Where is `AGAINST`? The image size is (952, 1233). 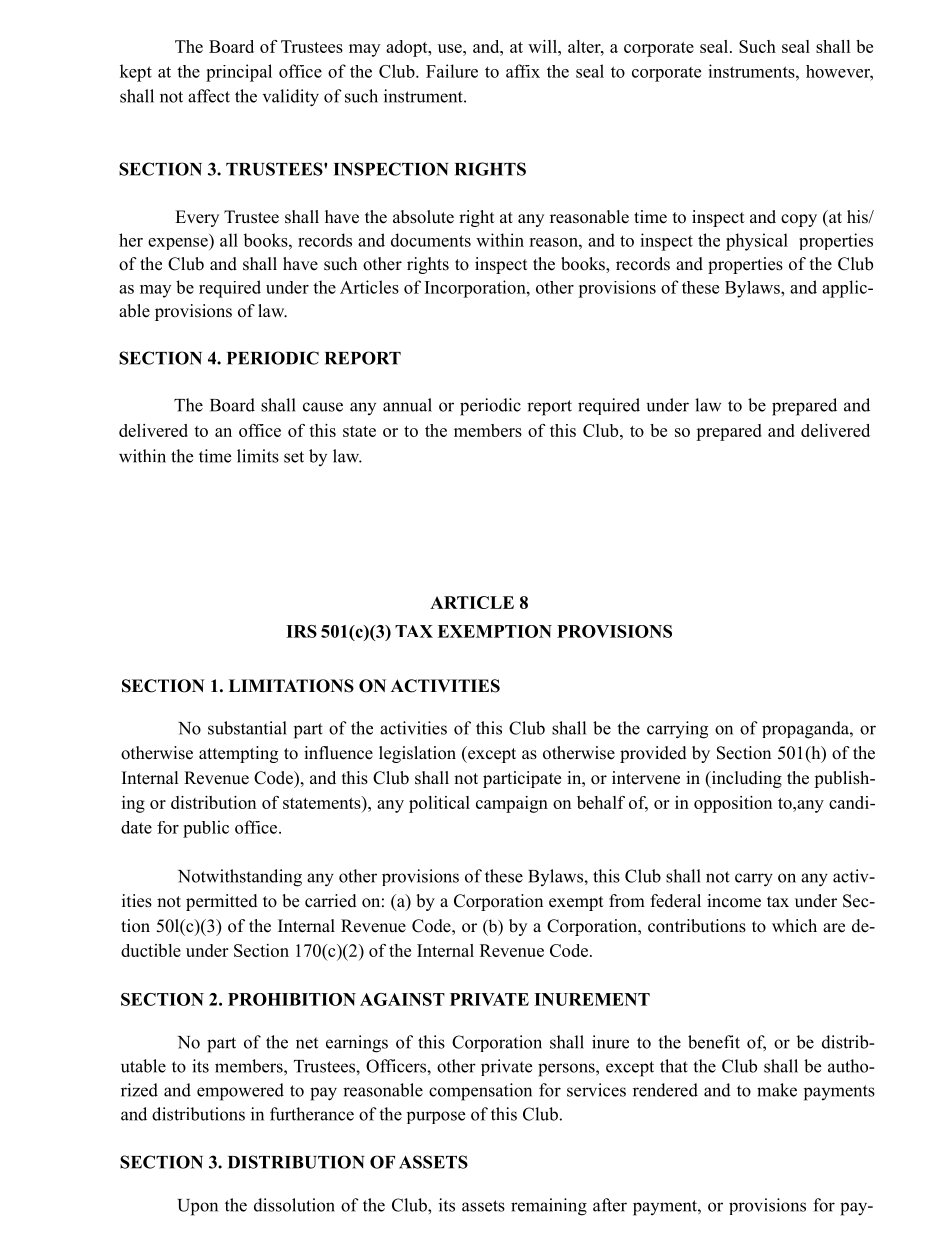 AGAINST is located at coordinates (402, 999).
